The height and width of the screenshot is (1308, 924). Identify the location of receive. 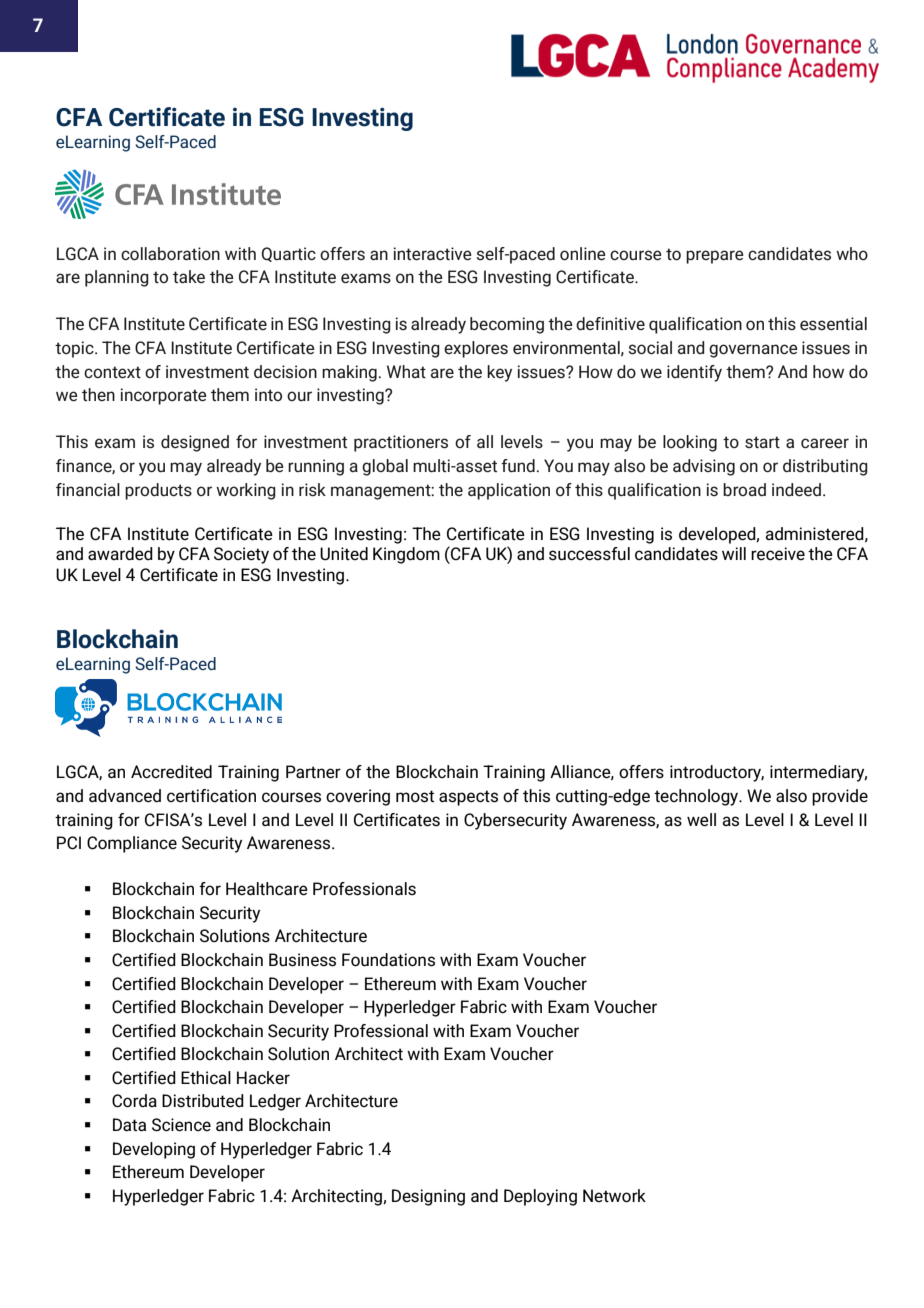
(778, 554).
